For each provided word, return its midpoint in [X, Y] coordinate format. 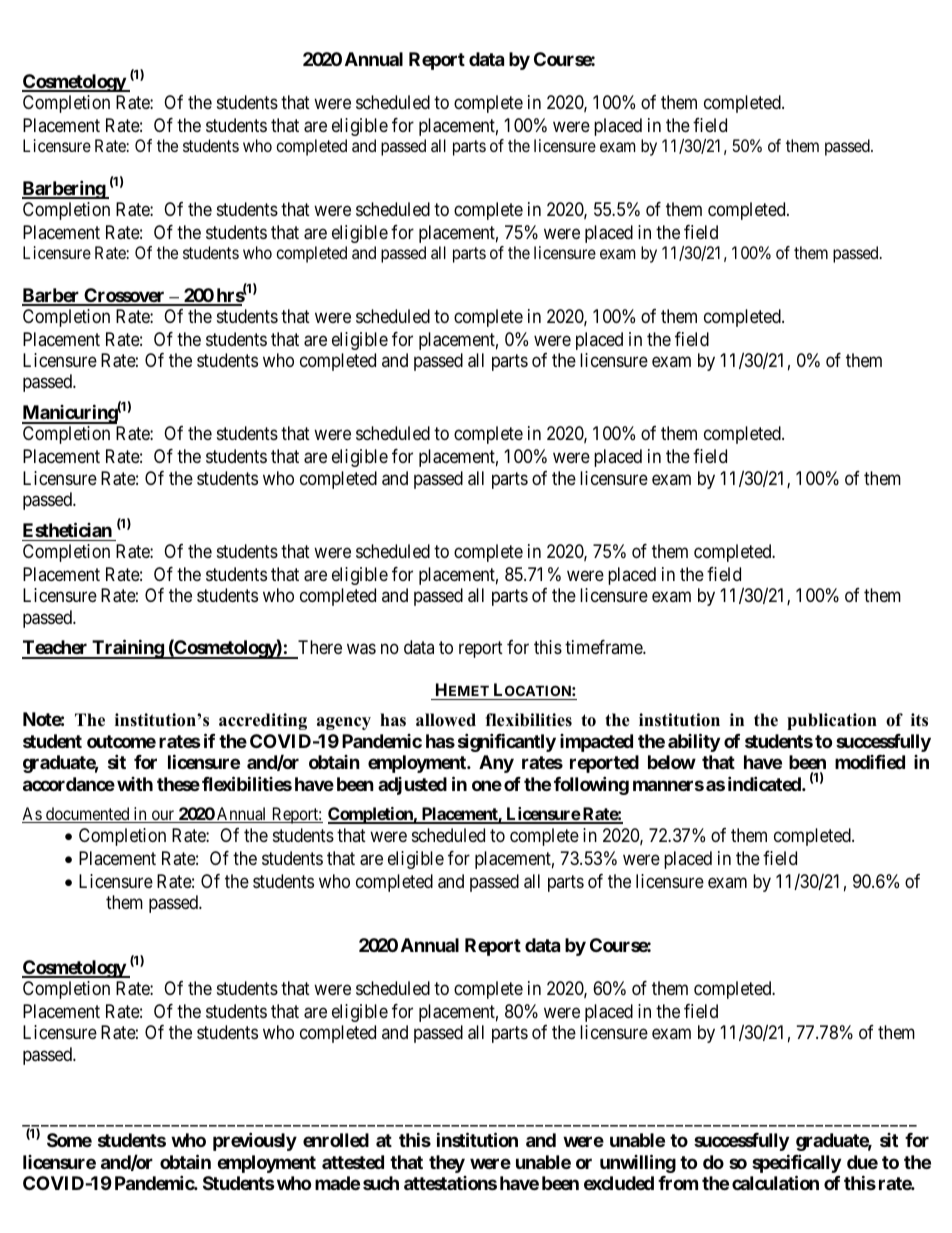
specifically [796, 1163]
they [447, 1164]
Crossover [124, 296]
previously [255, 1141]
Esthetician [67, 529]
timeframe [604, 647]
